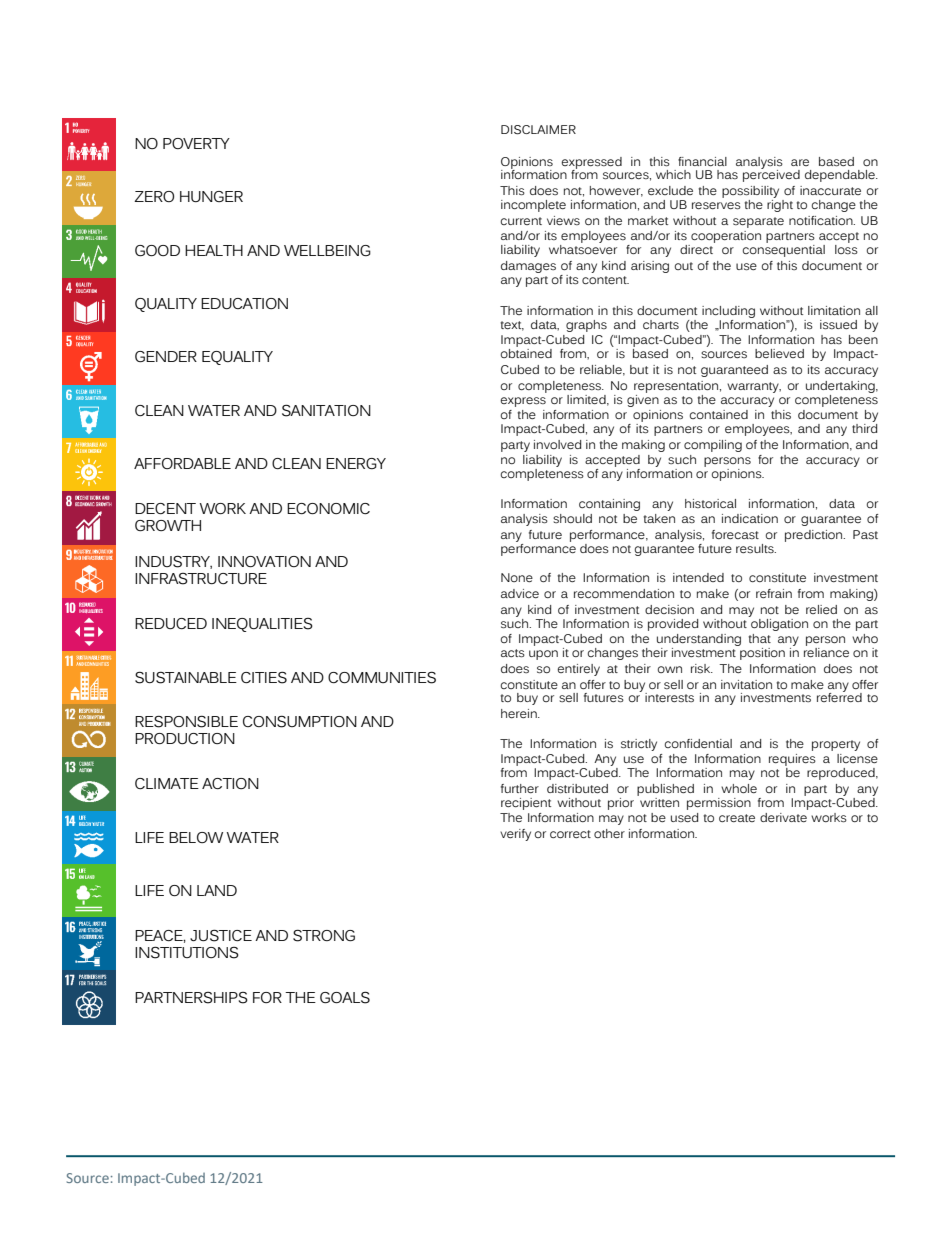  What do you see at coordinates (756, 548) in the screenshot?
I see `results` at bounding box center [756, 548].
